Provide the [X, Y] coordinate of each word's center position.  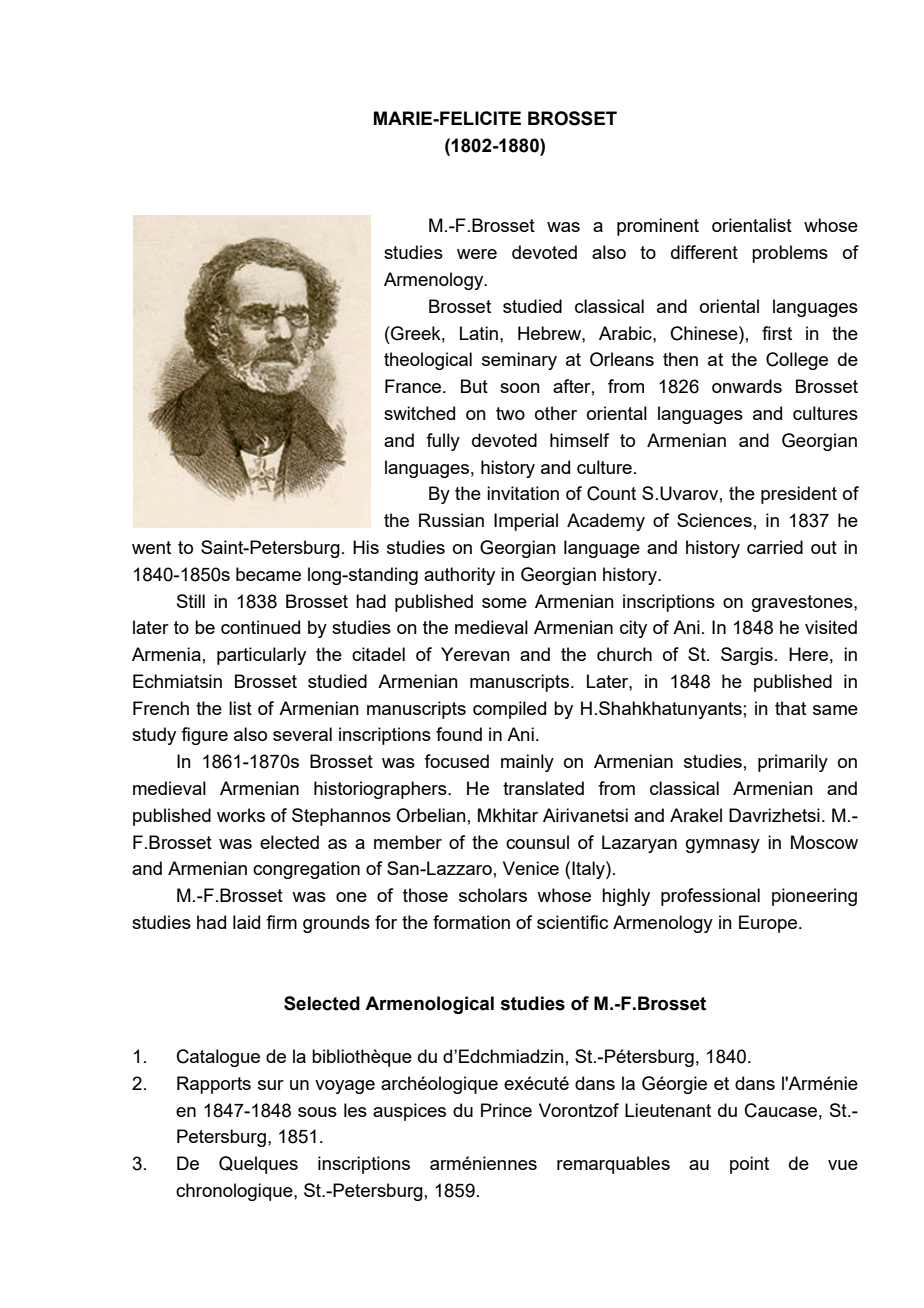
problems [790, 254]
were [477, 254]
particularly [261, 656]
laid [246, 922]
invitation [523, 493]
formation [471, 922]
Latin [479, 333]
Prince [506, 1110]
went [151, 547]
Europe [769, 924]
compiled [509, 710]
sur [271, 1085]
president [799, 495]
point [749, 1165]
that [790, 708]
